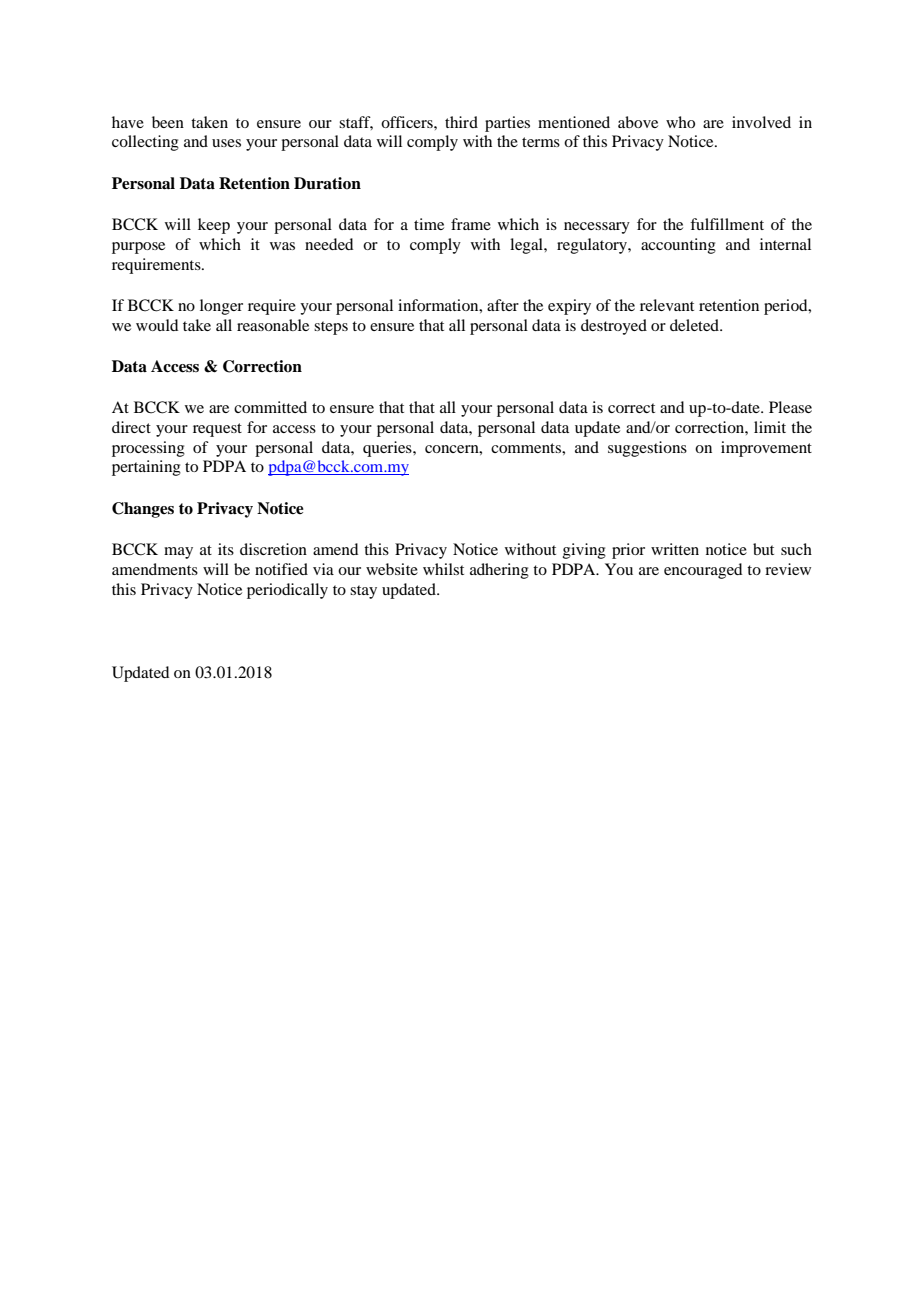 This page has height=1308, width=924. I want to click on deleted, so click(696, 325).
